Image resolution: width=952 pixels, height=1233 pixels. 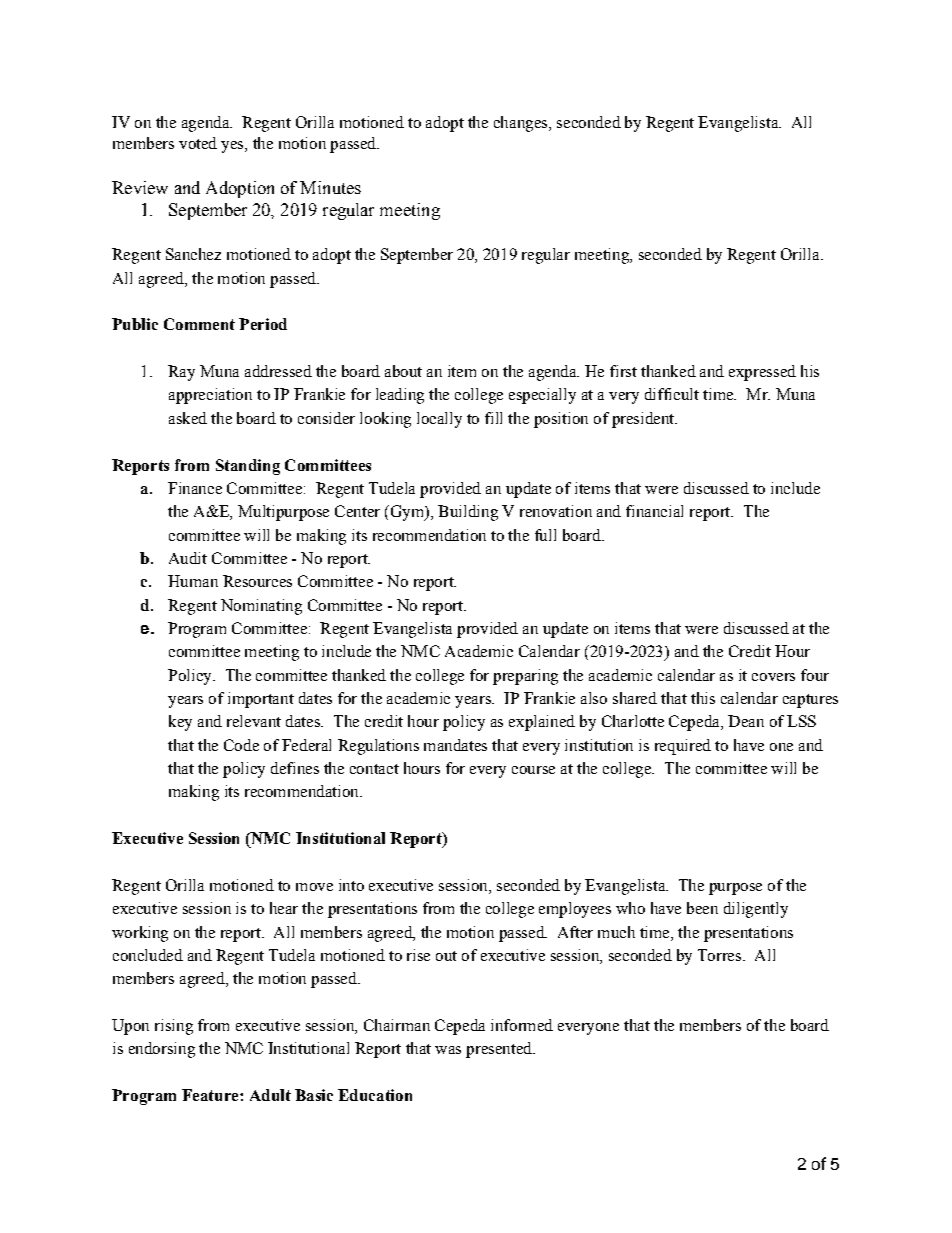 I want to click on president, so click(x=644, y=420).
